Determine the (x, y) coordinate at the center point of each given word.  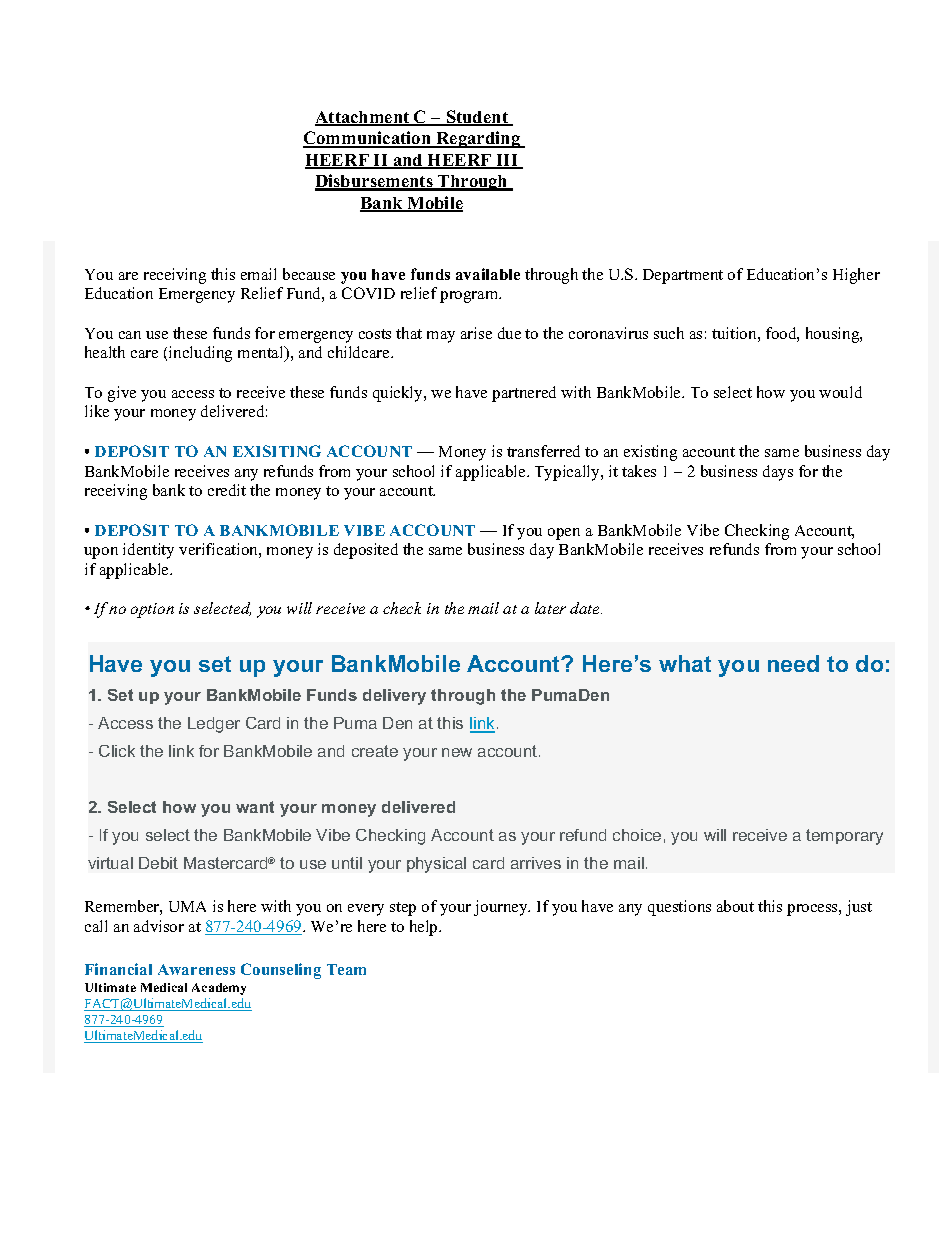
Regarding (478, 139)
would (840, 392)
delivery (394, 697)
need (793, 663)
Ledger (214, 725)
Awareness (196, 969)
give (122, 394)
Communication (368, 139)
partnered (524, 394)
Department (683, 276)
